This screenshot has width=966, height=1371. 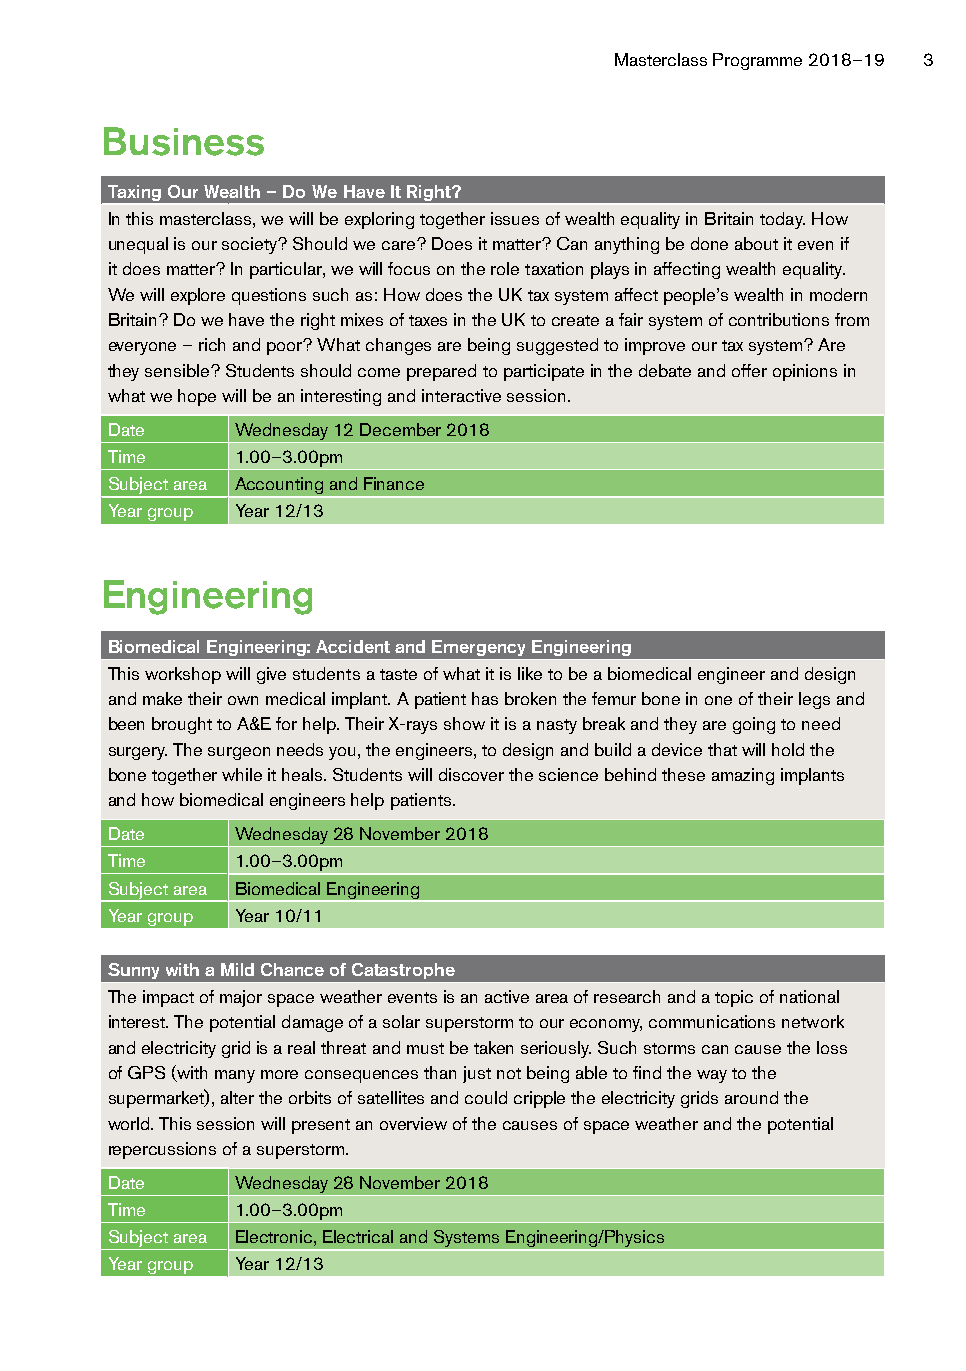 What do you see at coordinates (413, 1123) in the screenshot?
I see `overview` at bounding box center [413, 1123].
